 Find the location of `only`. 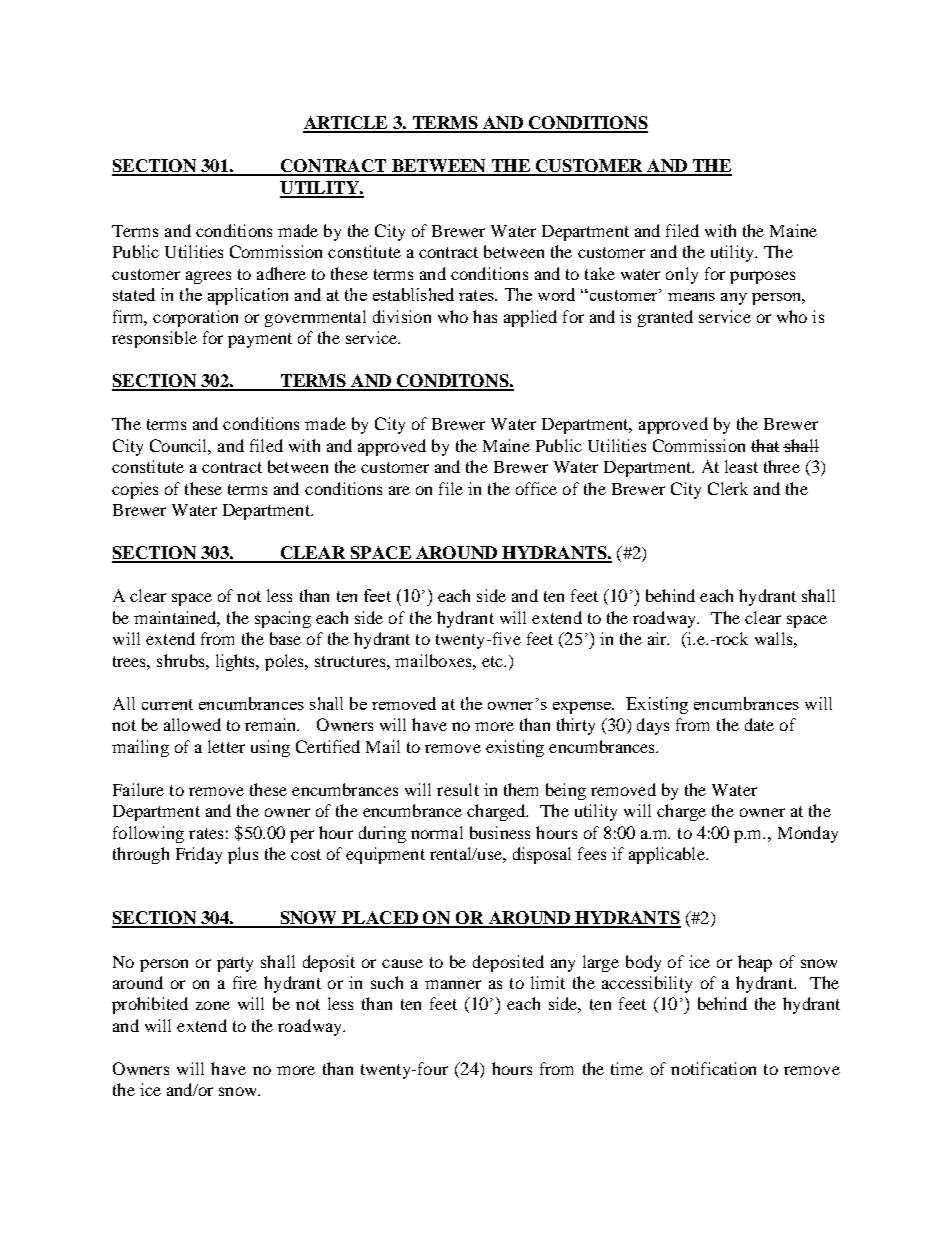

only is located at coordinates (682, 275).
